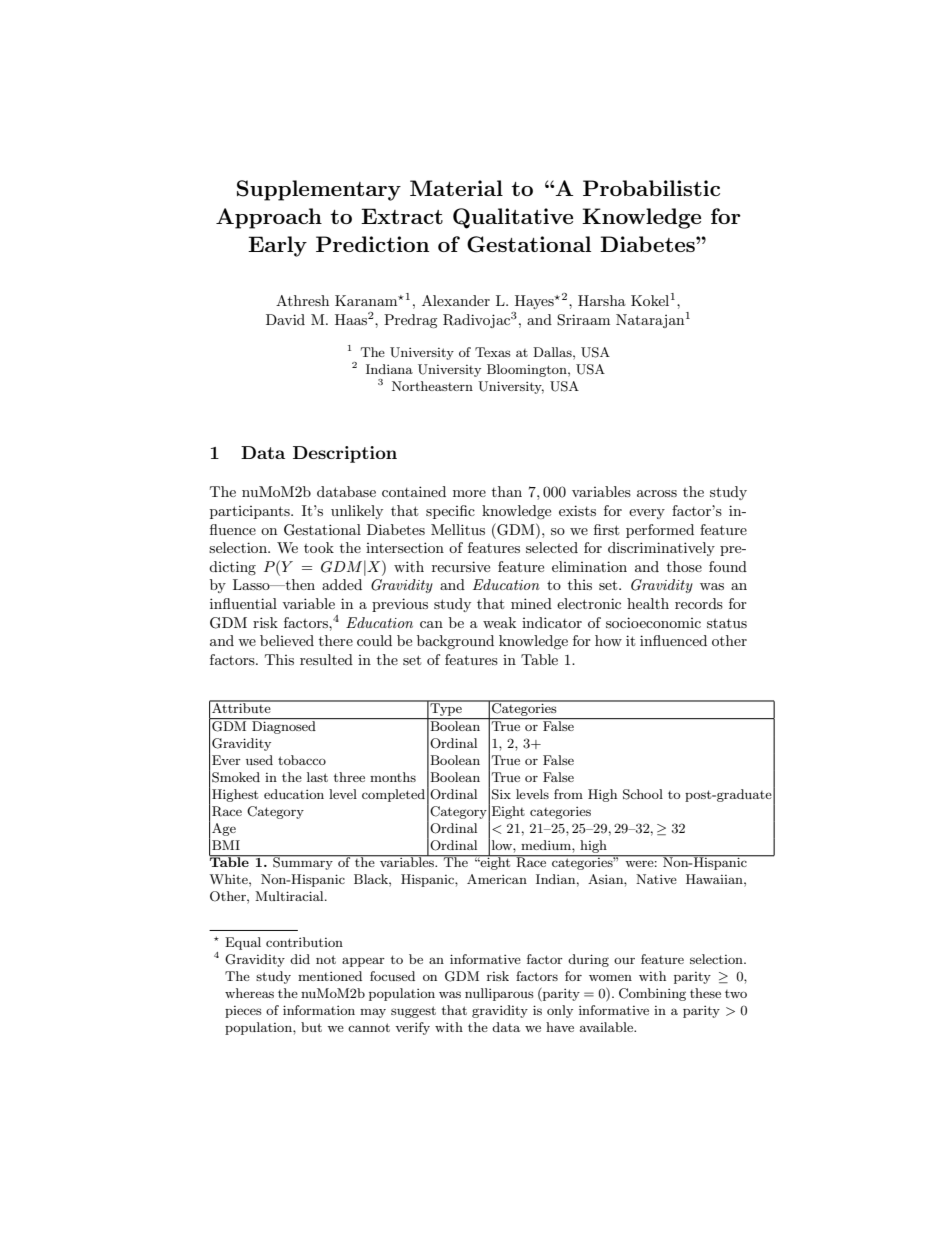 The width and height of the screenshot is (952, 1233). Describe the element at coordinates (657, 493) in the screenshot. I see `across` at that location.
